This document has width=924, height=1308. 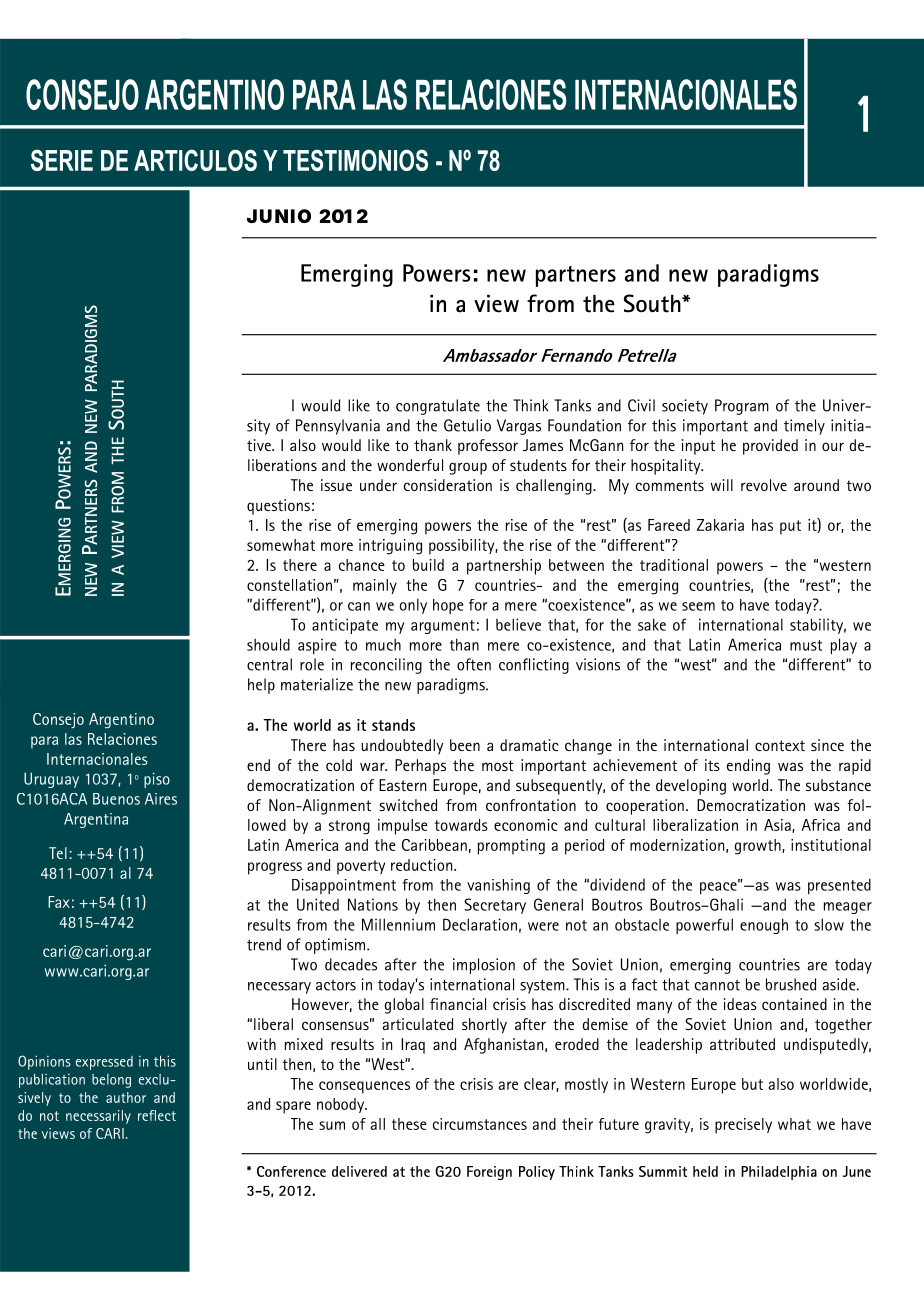 I want to click on towards, so click(x=461, y=825).
